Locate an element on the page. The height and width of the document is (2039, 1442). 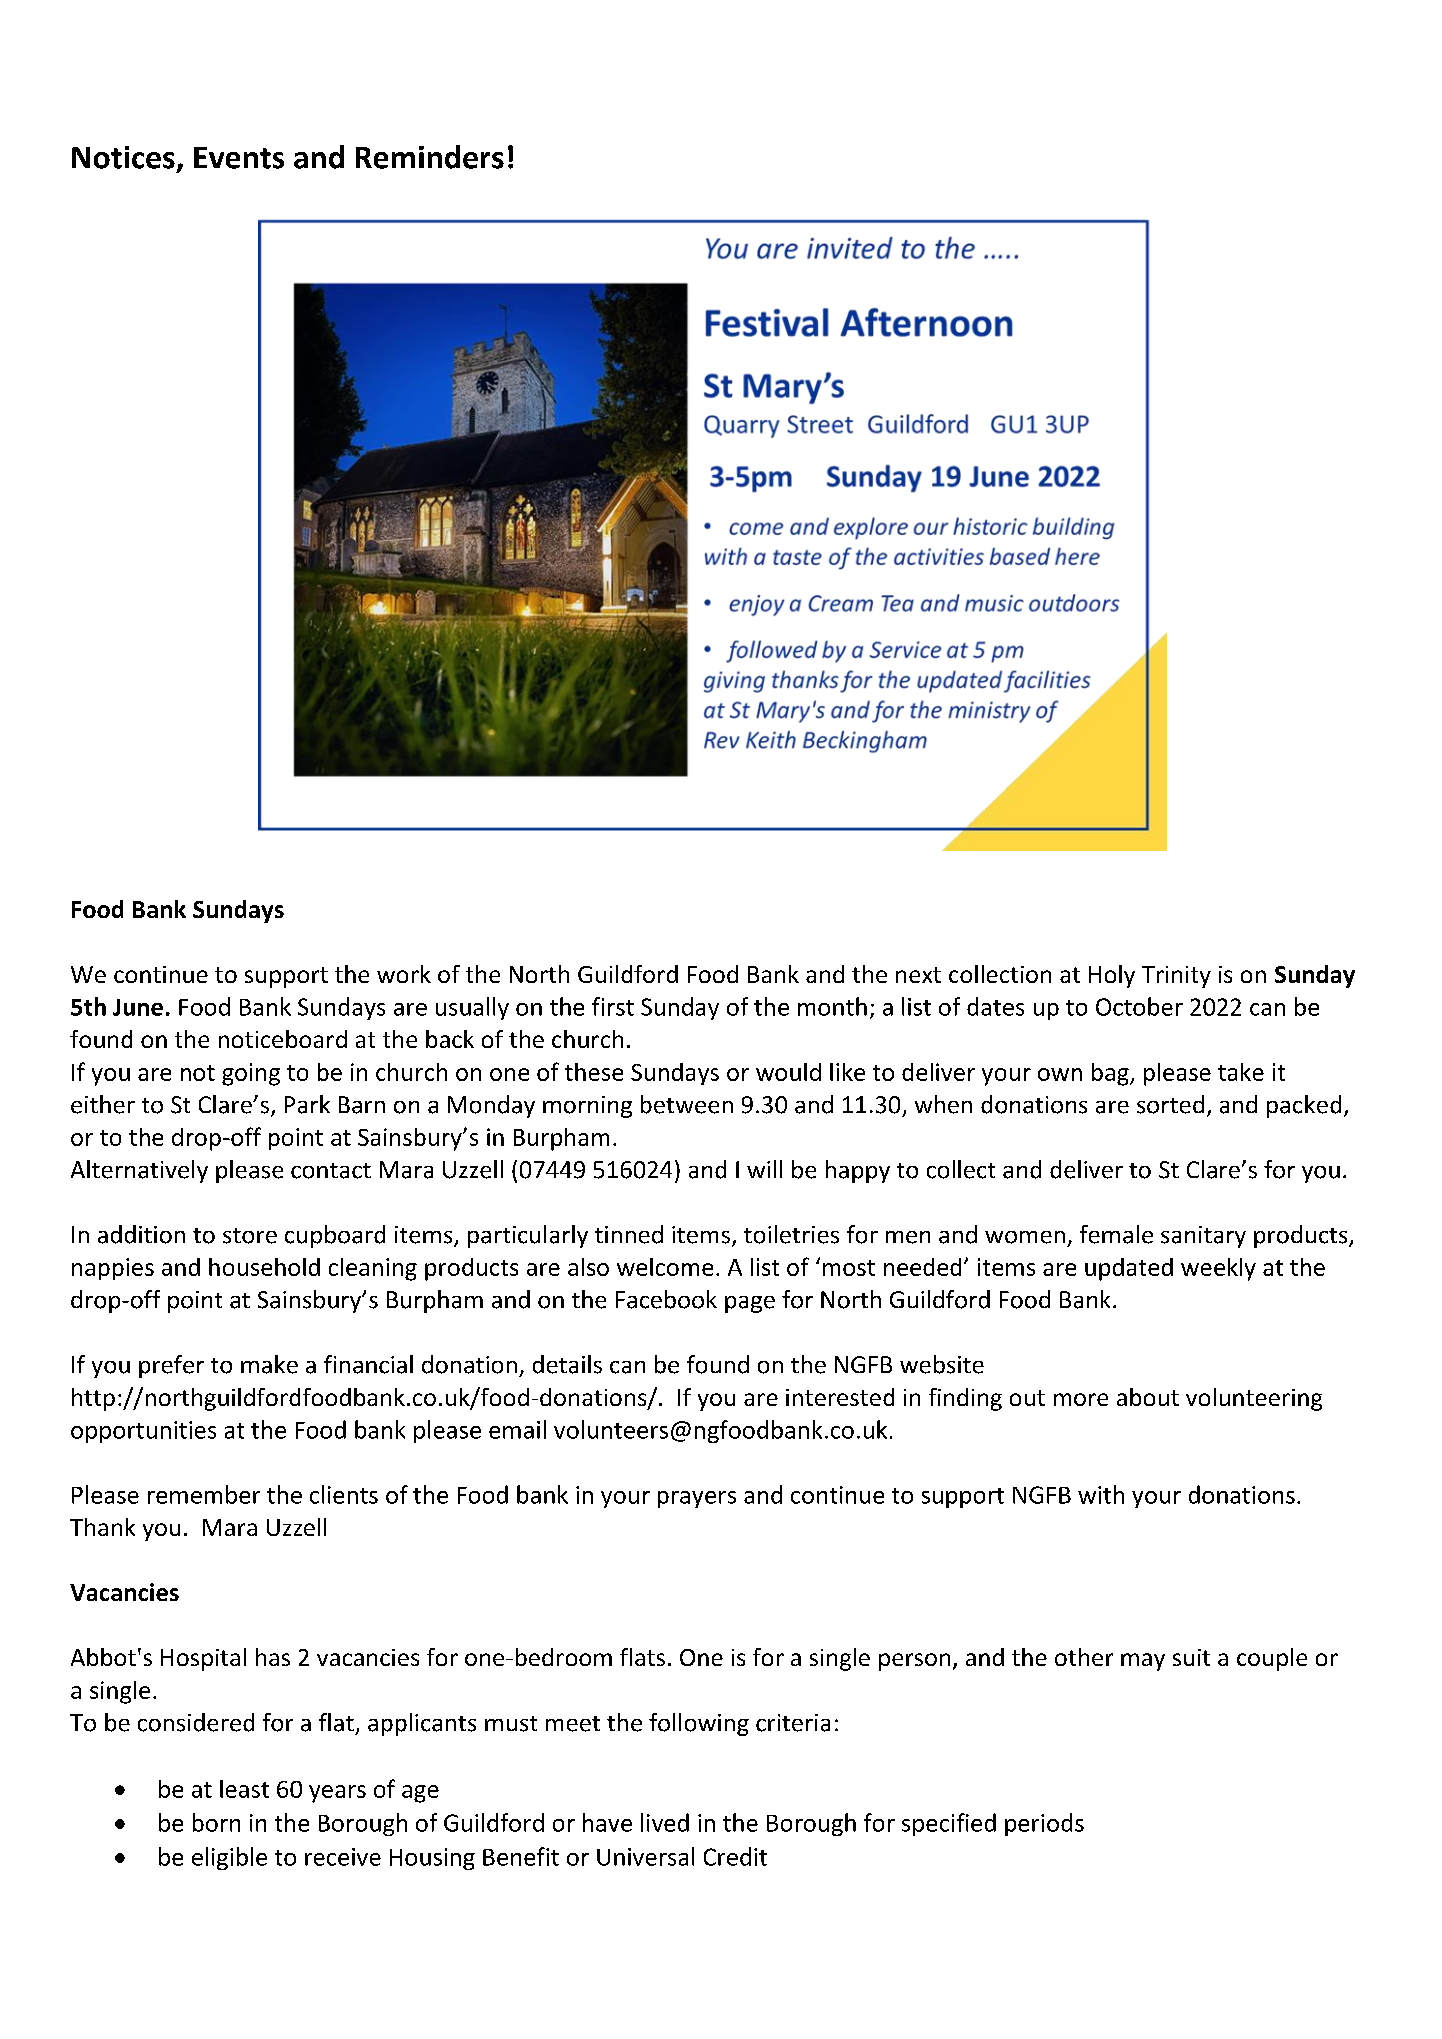
October is located at coordinates (1139, 1006).
